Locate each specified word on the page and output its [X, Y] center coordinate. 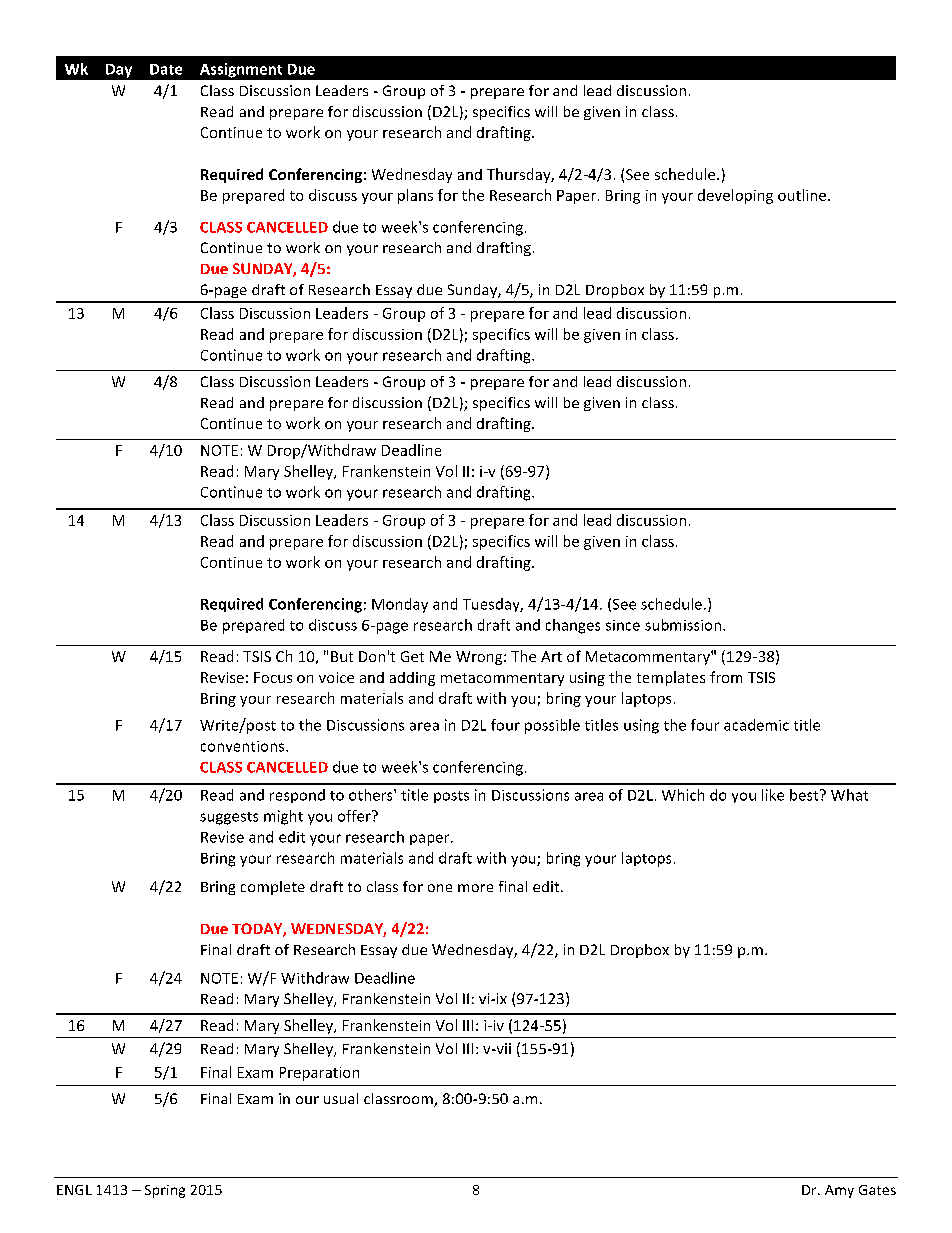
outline [802, 195]
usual [341, 1098]
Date [166, 69]
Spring [165, 1191]
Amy [839, 1191]
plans [415, 196]
